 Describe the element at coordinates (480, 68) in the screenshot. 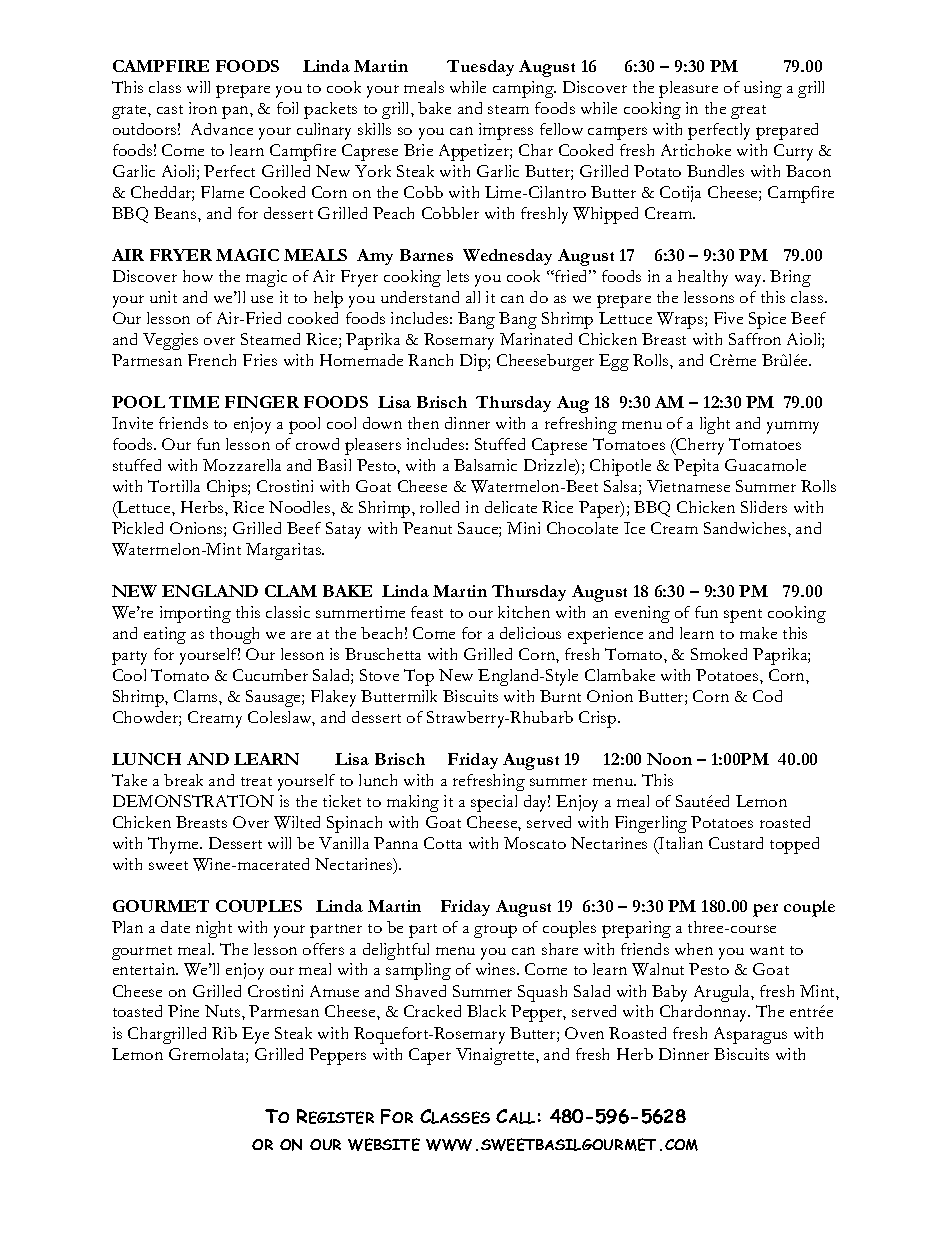

I see `Tuesday` at that location.
